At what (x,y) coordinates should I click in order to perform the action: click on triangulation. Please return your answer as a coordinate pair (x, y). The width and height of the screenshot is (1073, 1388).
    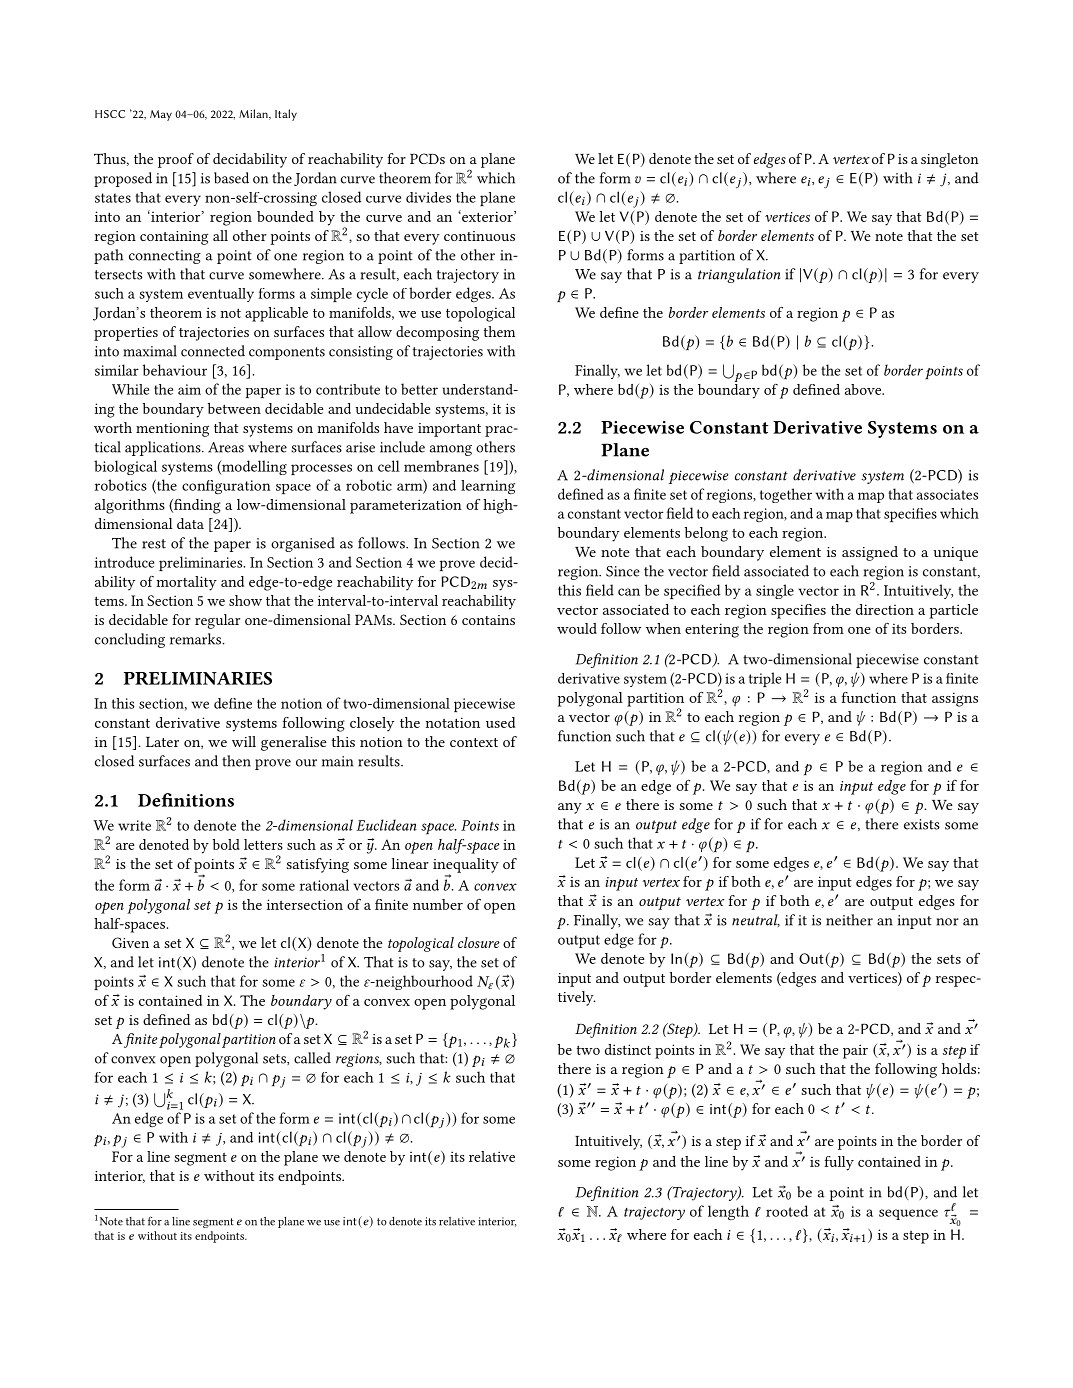
    Looking at the image, I should click on (739, 275).
